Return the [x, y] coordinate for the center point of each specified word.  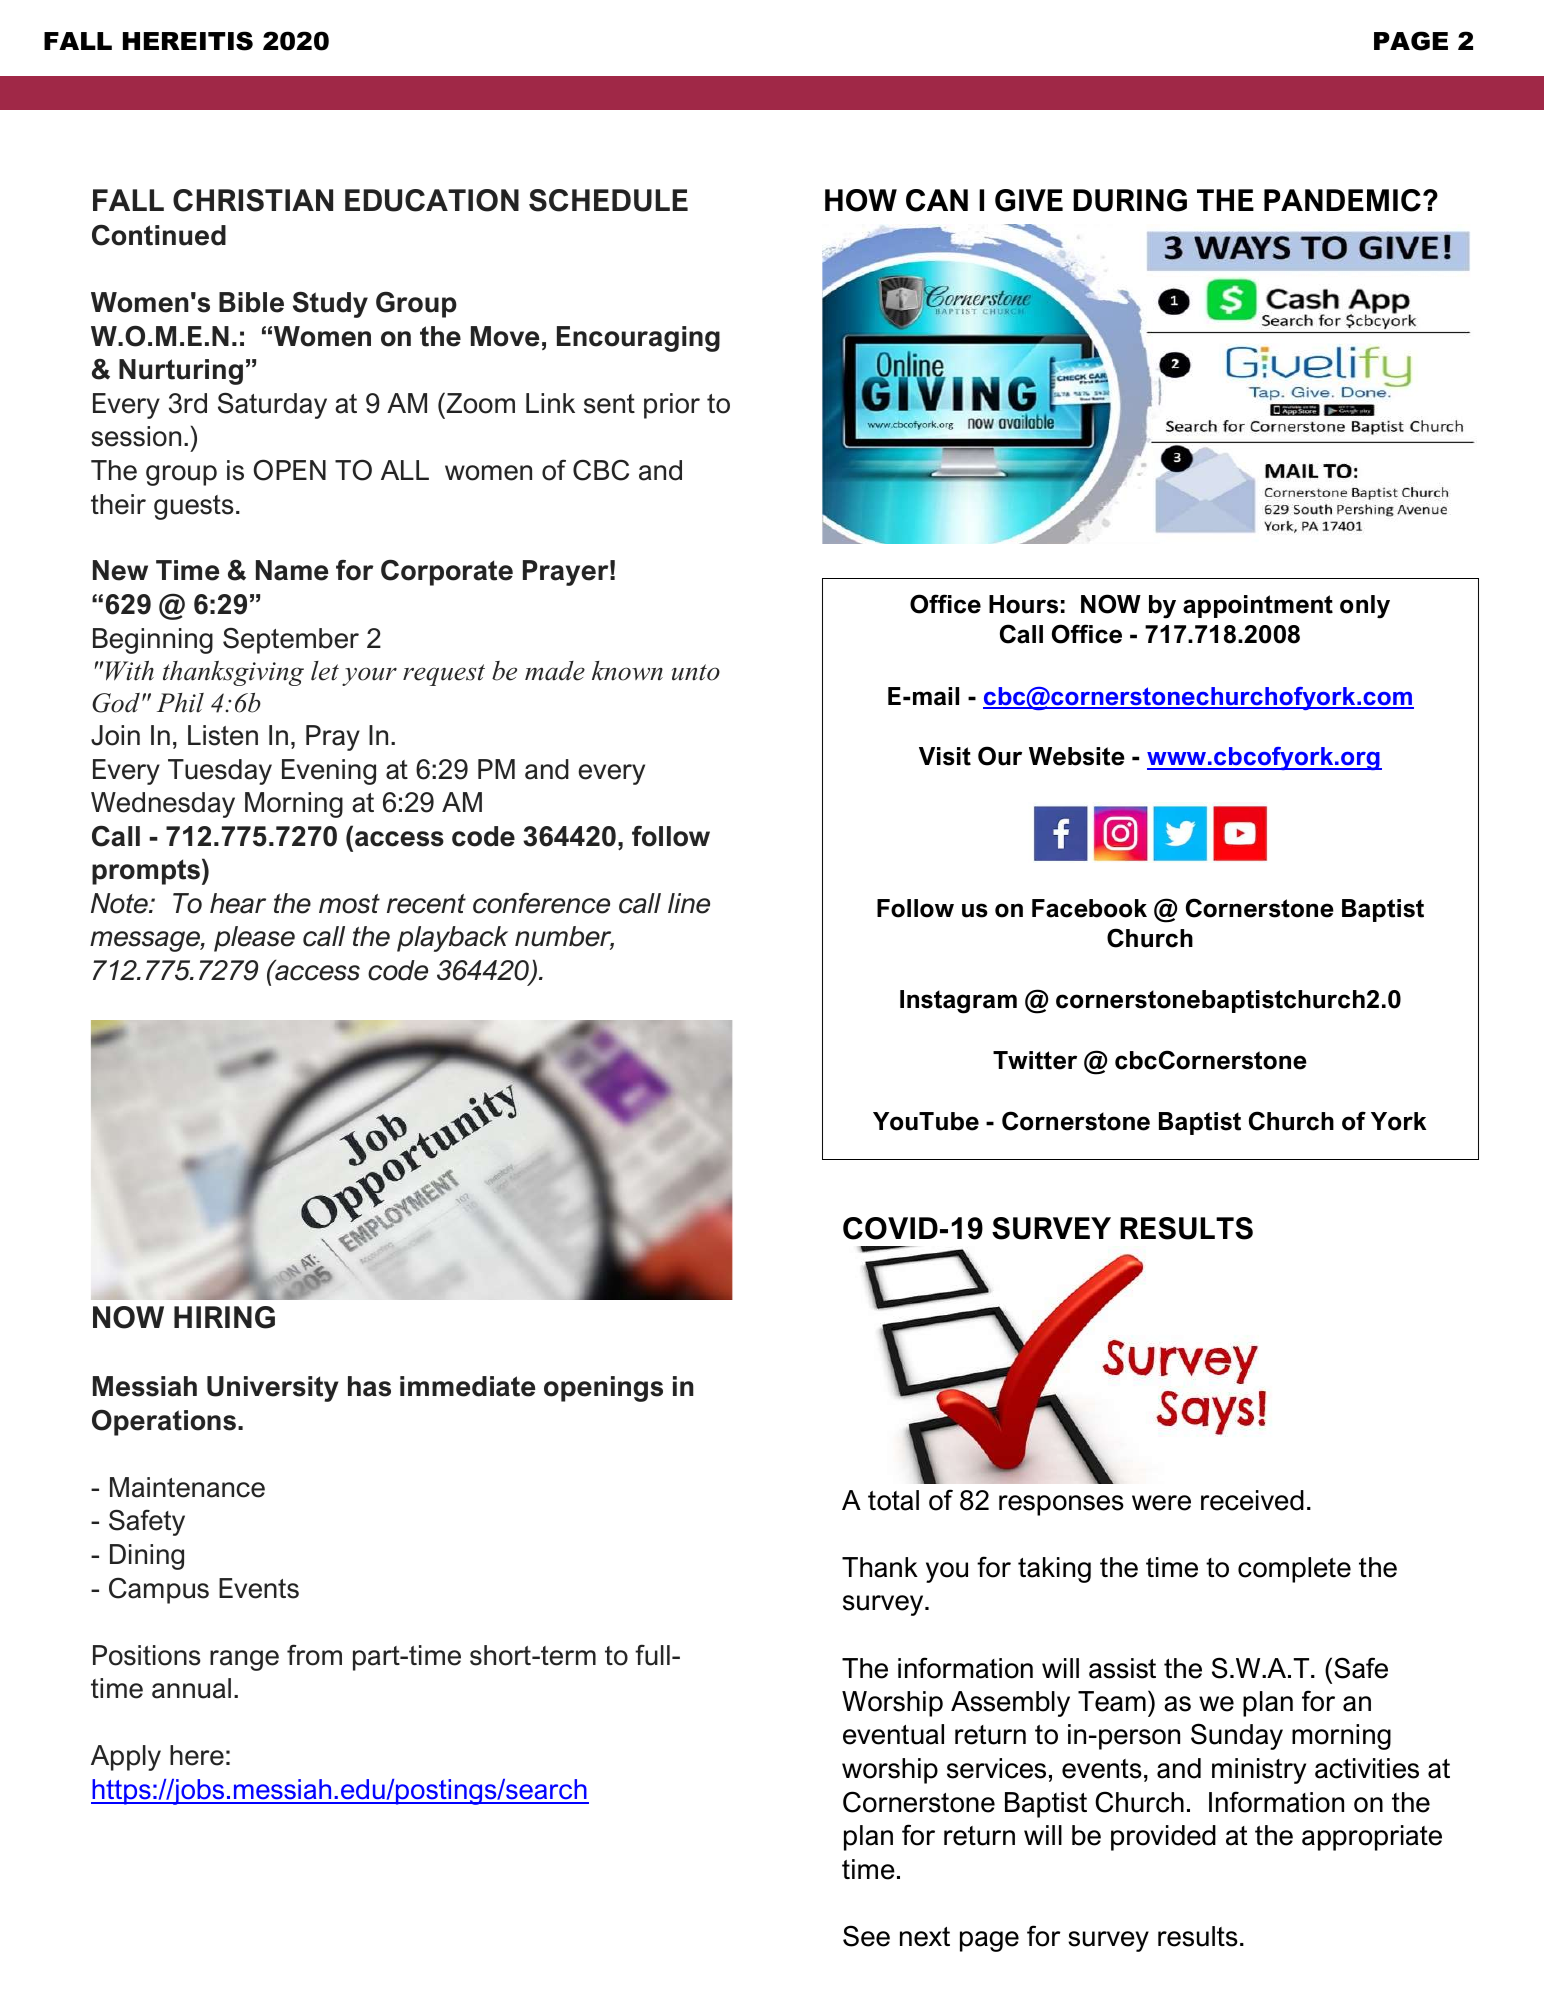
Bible [251, 302]
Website [1077, 756]
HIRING [224, 1317]
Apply [126, 1758]
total [893, 1500]
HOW [861, 200]
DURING [1130, 200]
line [689, 903]
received [1252, 1500]
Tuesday [220, 772]
